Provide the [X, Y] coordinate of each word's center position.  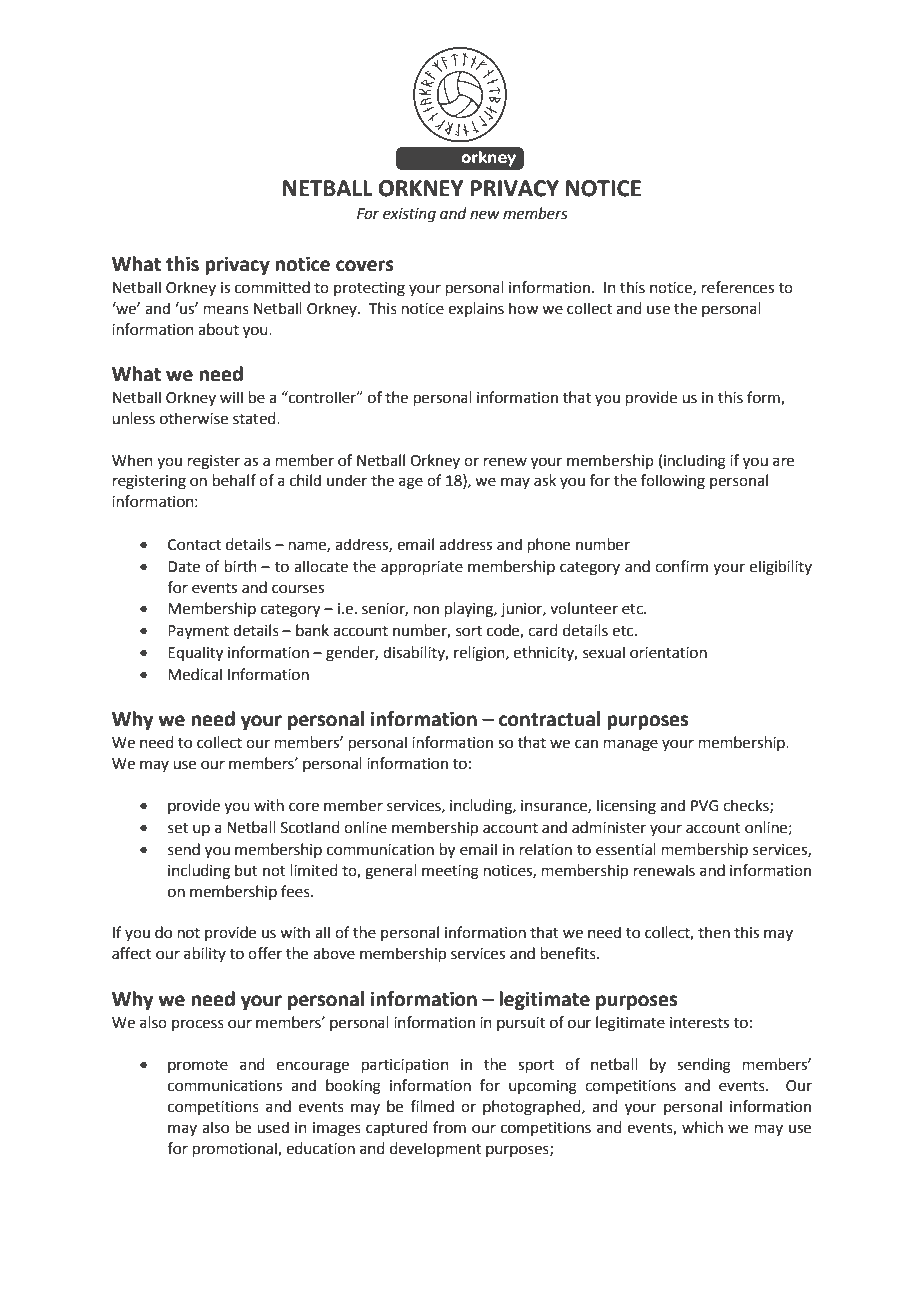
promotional [236, 1149]
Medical [195, 674]
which [702, 1127]
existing [409, 215]
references [738, 287]
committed [272, 287]
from [449, 1127]
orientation [668, 653]
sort [469, 631]
